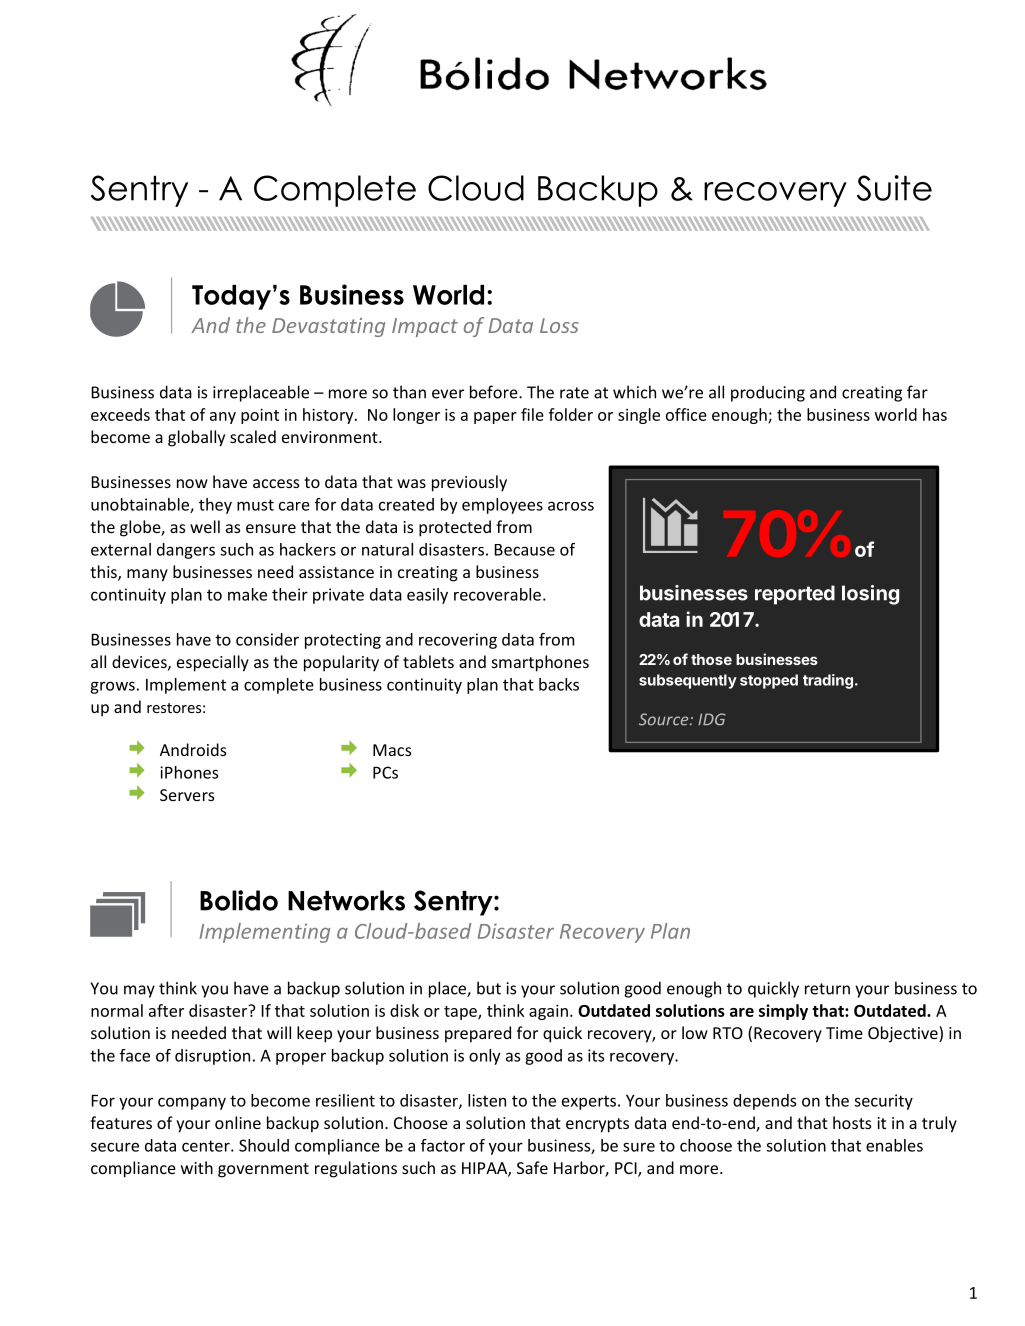 This screenshot has height=1326, width=1025. I want to click on Loss, so click(559, 325).
